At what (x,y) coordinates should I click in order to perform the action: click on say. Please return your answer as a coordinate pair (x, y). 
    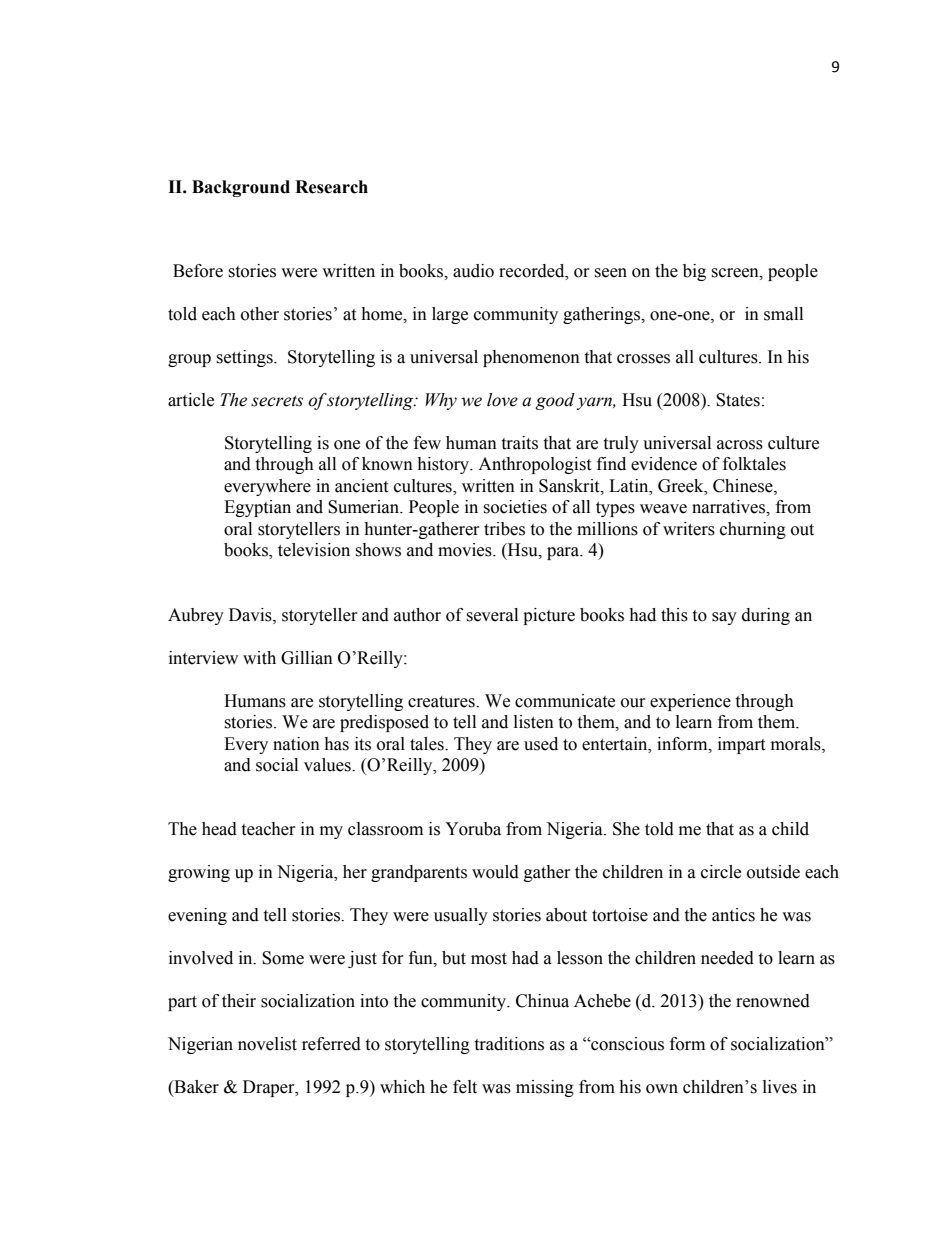
    Looking at the image, I should click on (724, 618).
